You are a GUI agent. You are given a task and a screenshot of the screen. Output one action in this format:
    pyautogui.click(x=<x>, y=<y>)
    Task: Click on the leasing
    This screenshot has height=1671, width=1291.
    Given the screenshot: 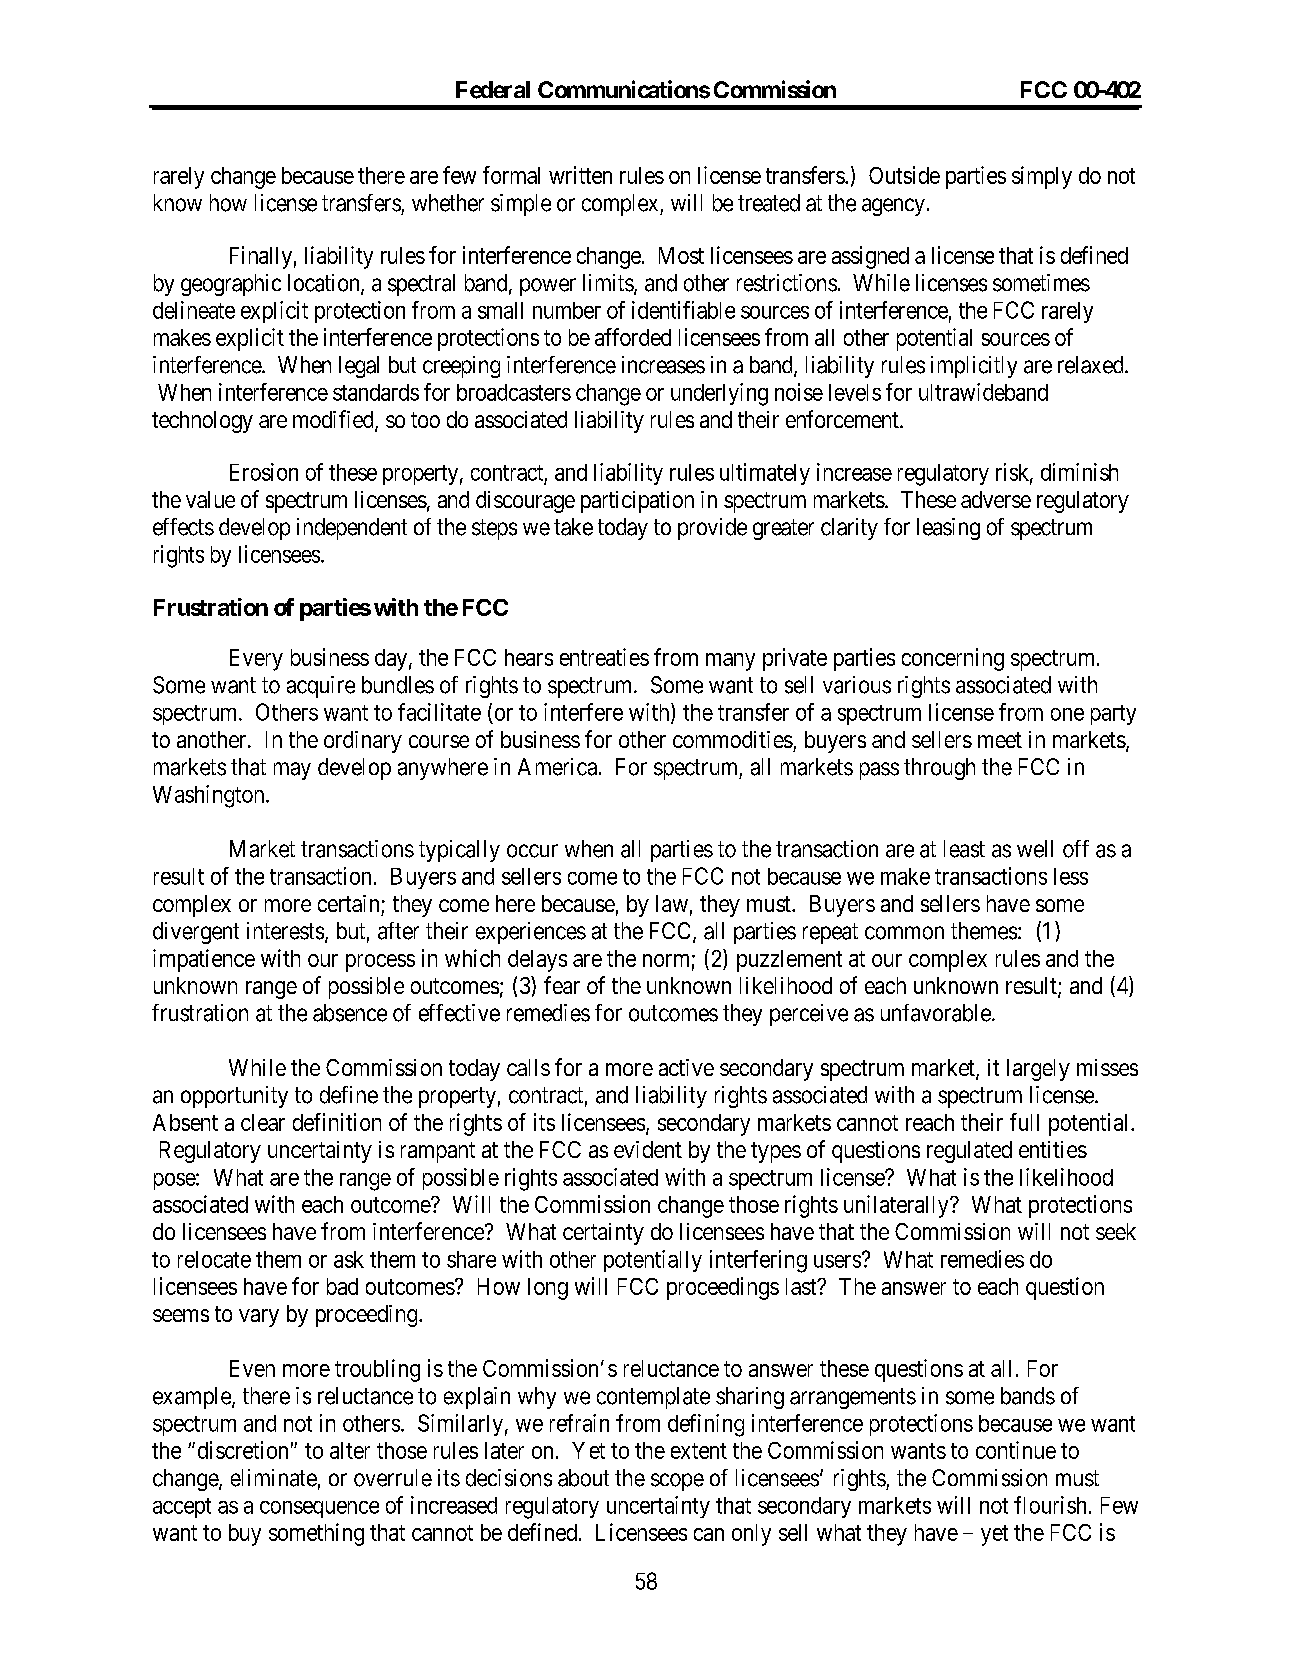 What is the action you would take?
    pyautogui.click(x=948, y=529)
